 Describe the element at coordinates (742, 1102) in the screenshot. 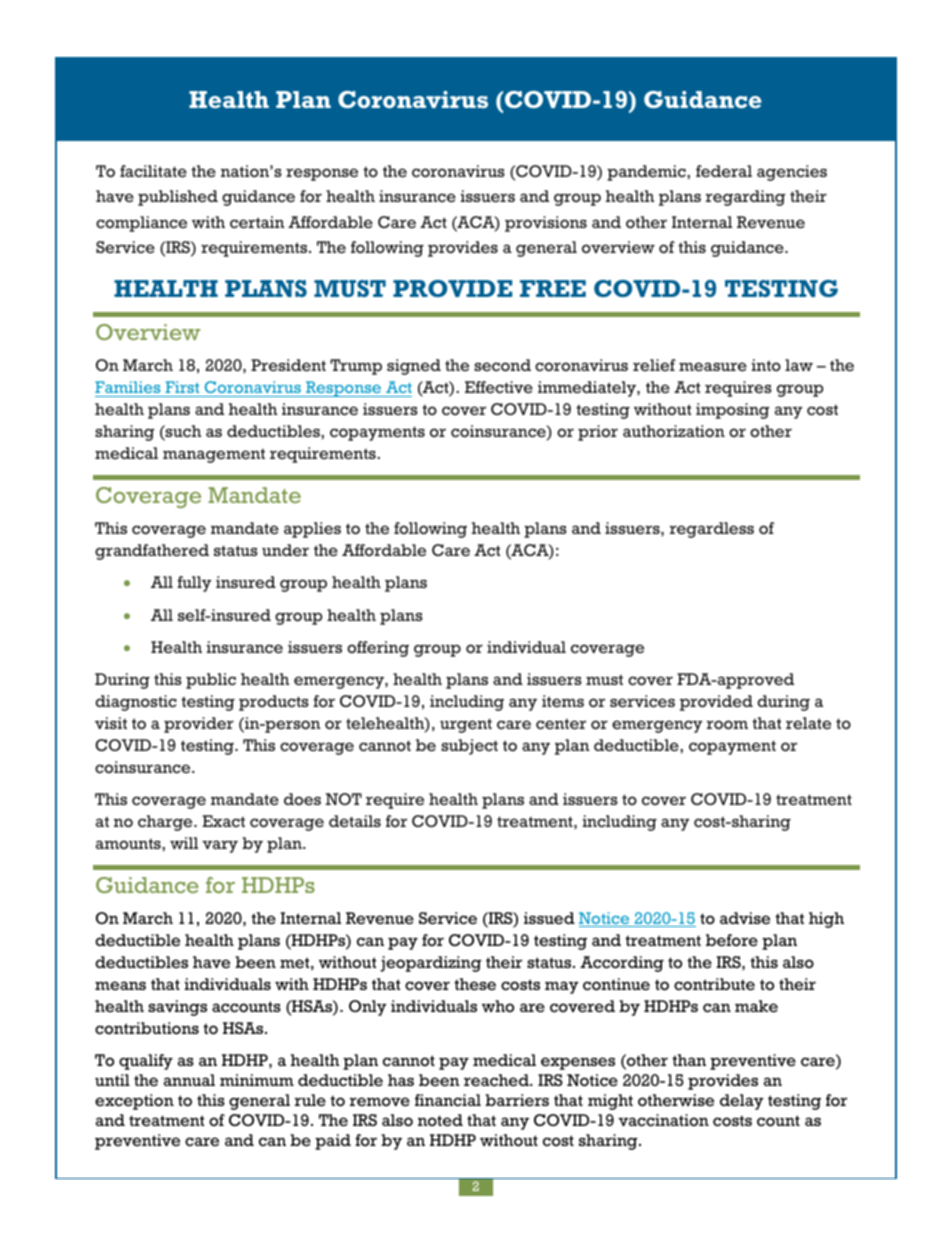

I see `delay` at that location.
